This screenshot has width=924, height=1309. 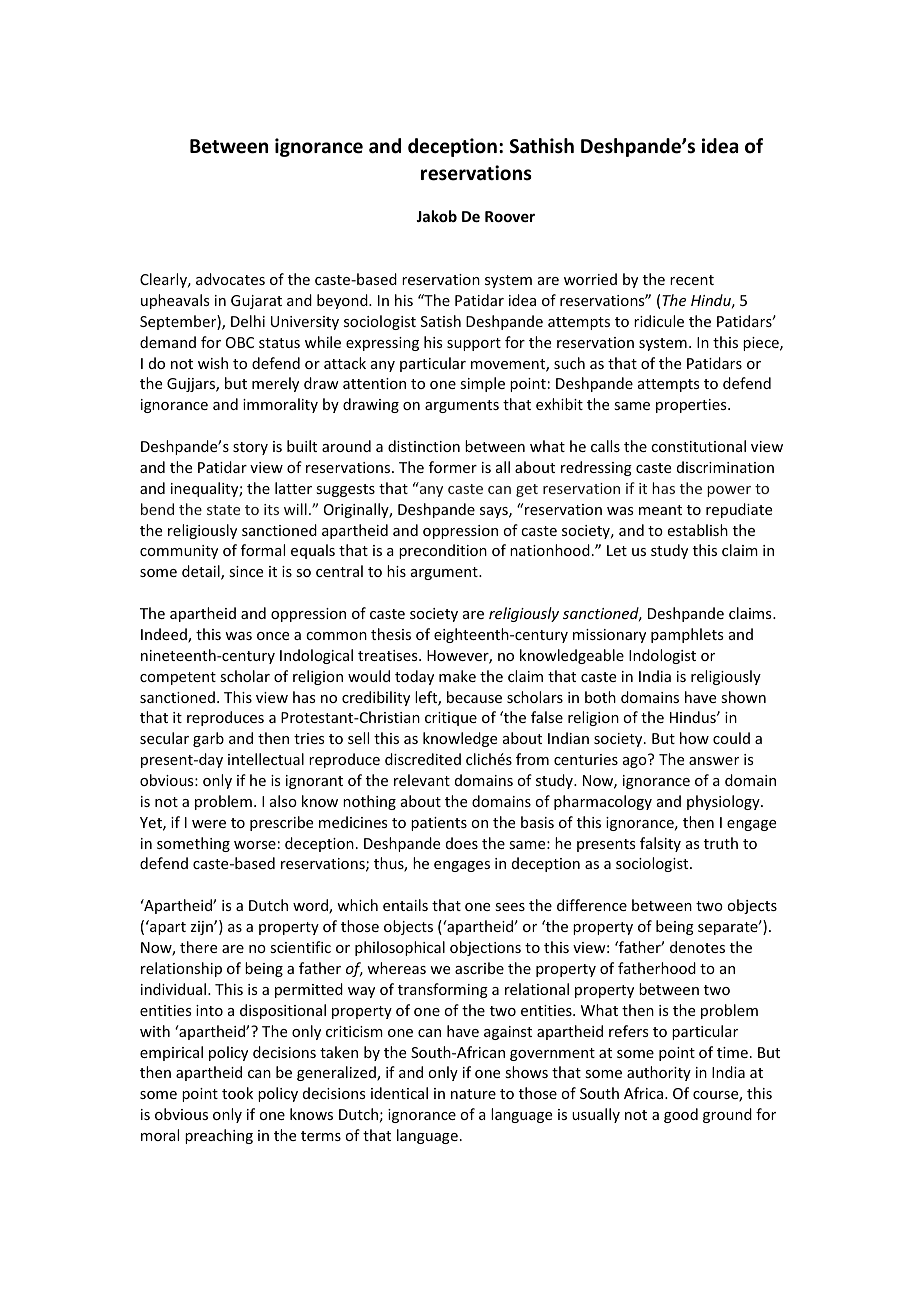 I want to click on Jakob, so click(x=436, y=216).
